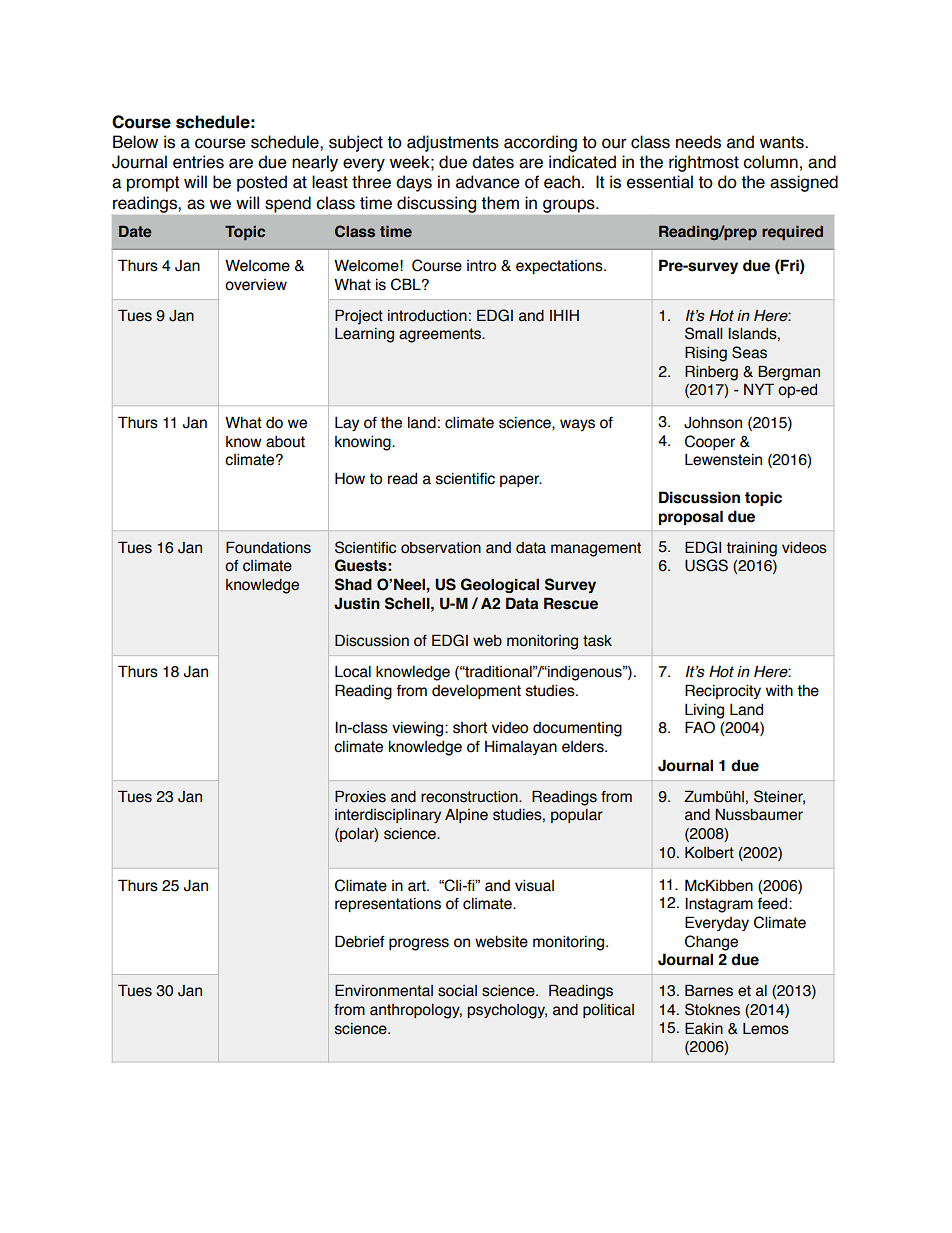  Describe the element at coordinates (476, 691) in the screenshot. I see `development` at that location.
